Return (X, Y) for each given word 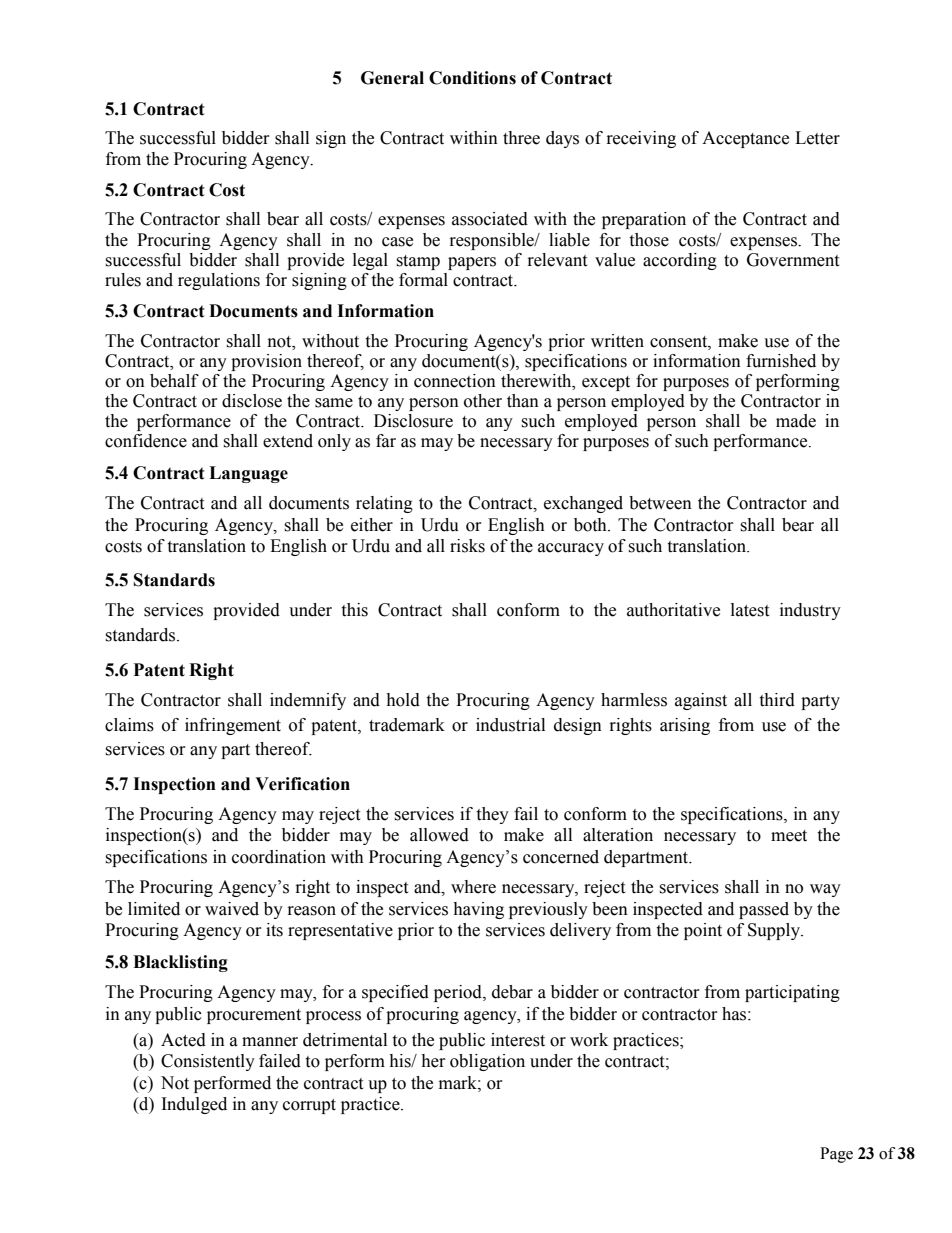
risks (467, 546)
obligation (487, 1062)
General (392, 78)
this (354, 610)
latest (750, 610)
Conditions (472, 78)
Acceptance (745, 139)
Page (836, 1155)
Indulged (194, 1105)
